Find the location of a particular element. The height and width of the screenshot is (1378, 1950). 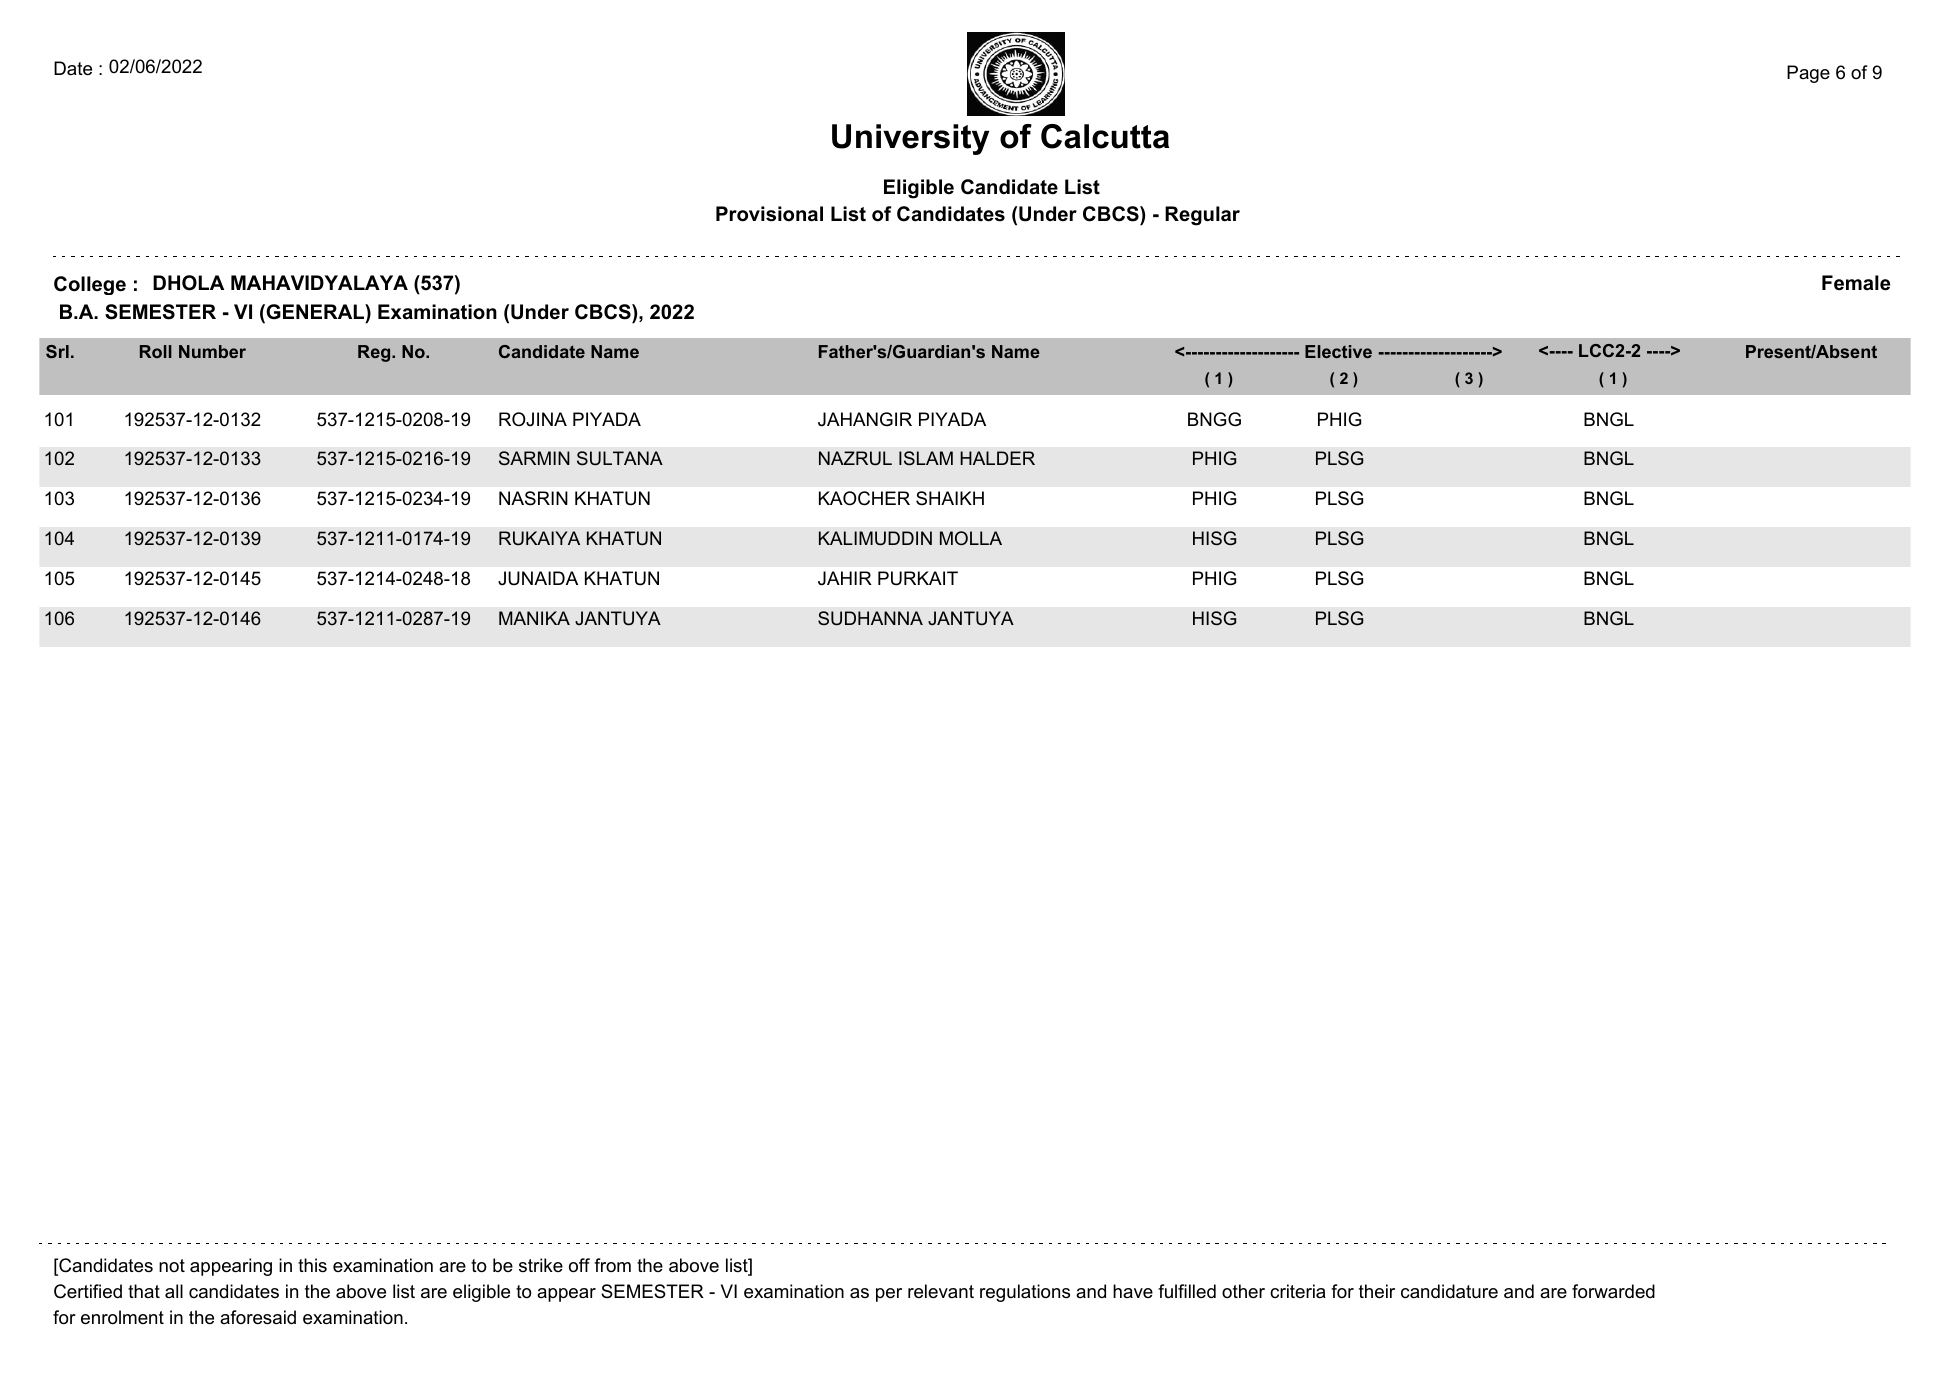

University is located at coordinates (910, 139).
